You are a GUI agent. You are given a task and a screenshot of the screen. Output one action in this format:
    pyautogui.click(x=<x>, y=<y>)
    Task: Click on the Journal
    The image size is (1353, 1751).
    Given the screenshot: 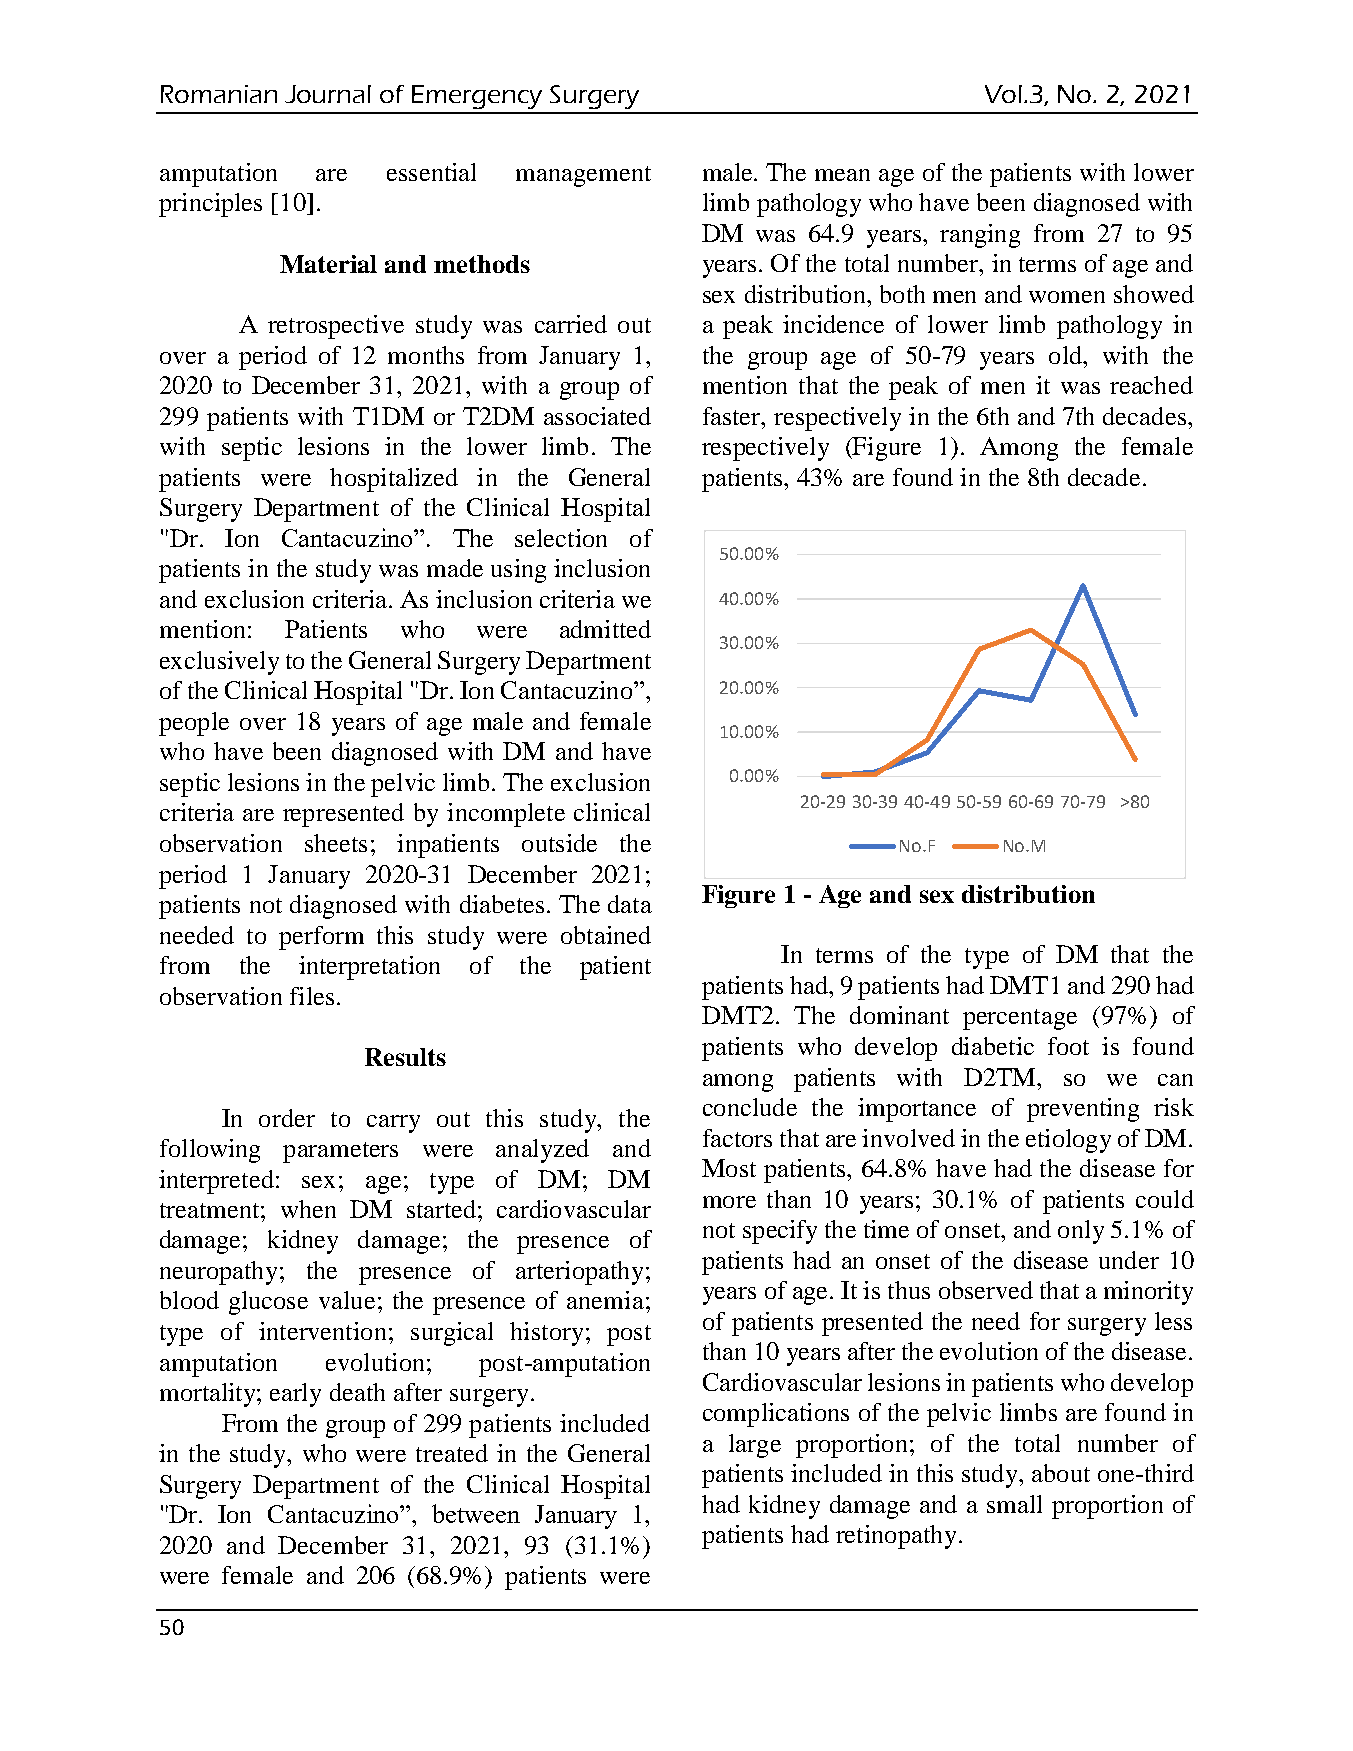 What is the action you would take?
    pyautogui.click(x=328, y=94)
